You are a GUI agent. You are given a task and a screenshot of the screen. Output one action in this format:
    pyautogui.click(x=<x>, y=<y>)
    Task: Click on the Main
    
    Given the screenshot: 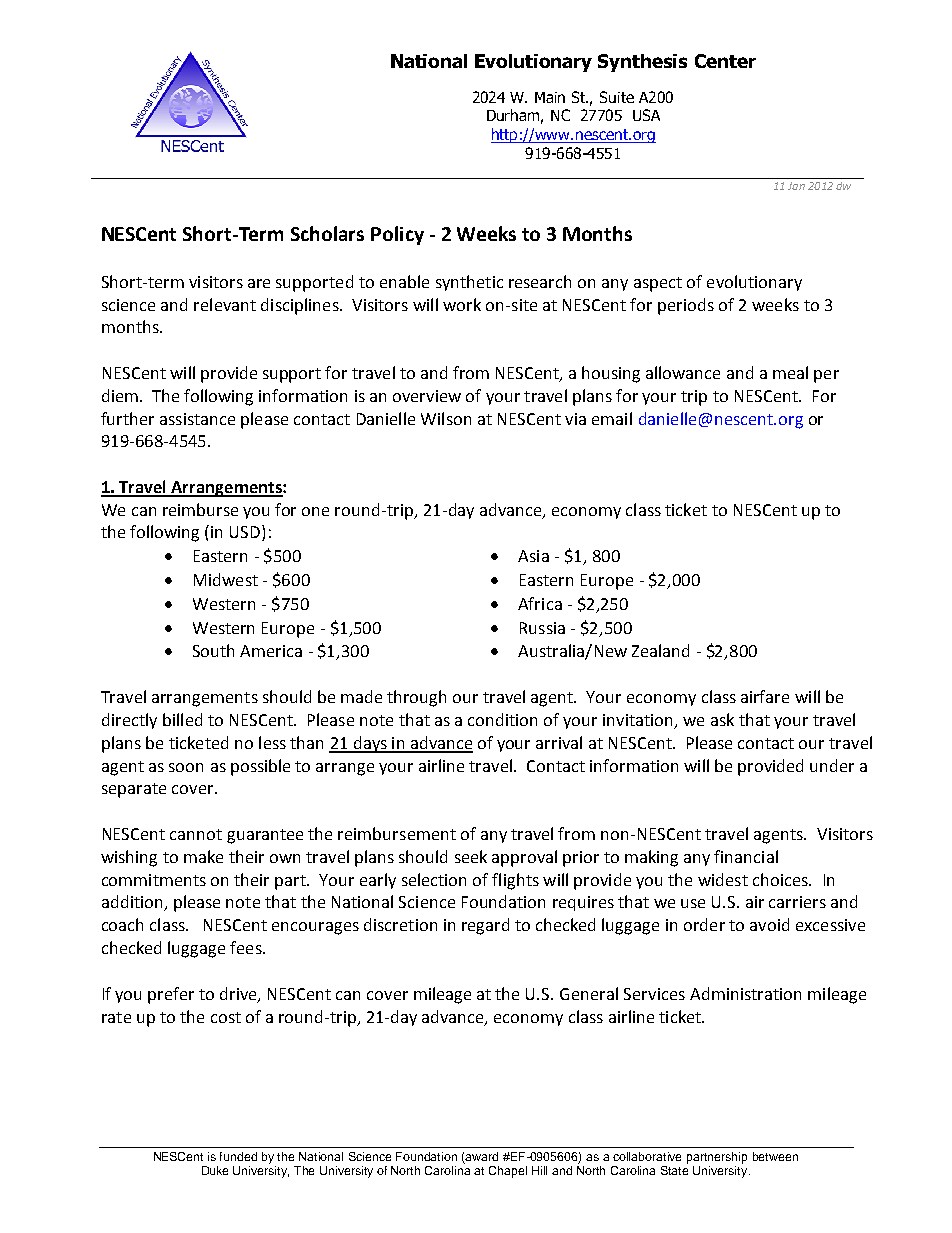 What is the action you would take?
    pyautogui.click(x=550, y=97)
